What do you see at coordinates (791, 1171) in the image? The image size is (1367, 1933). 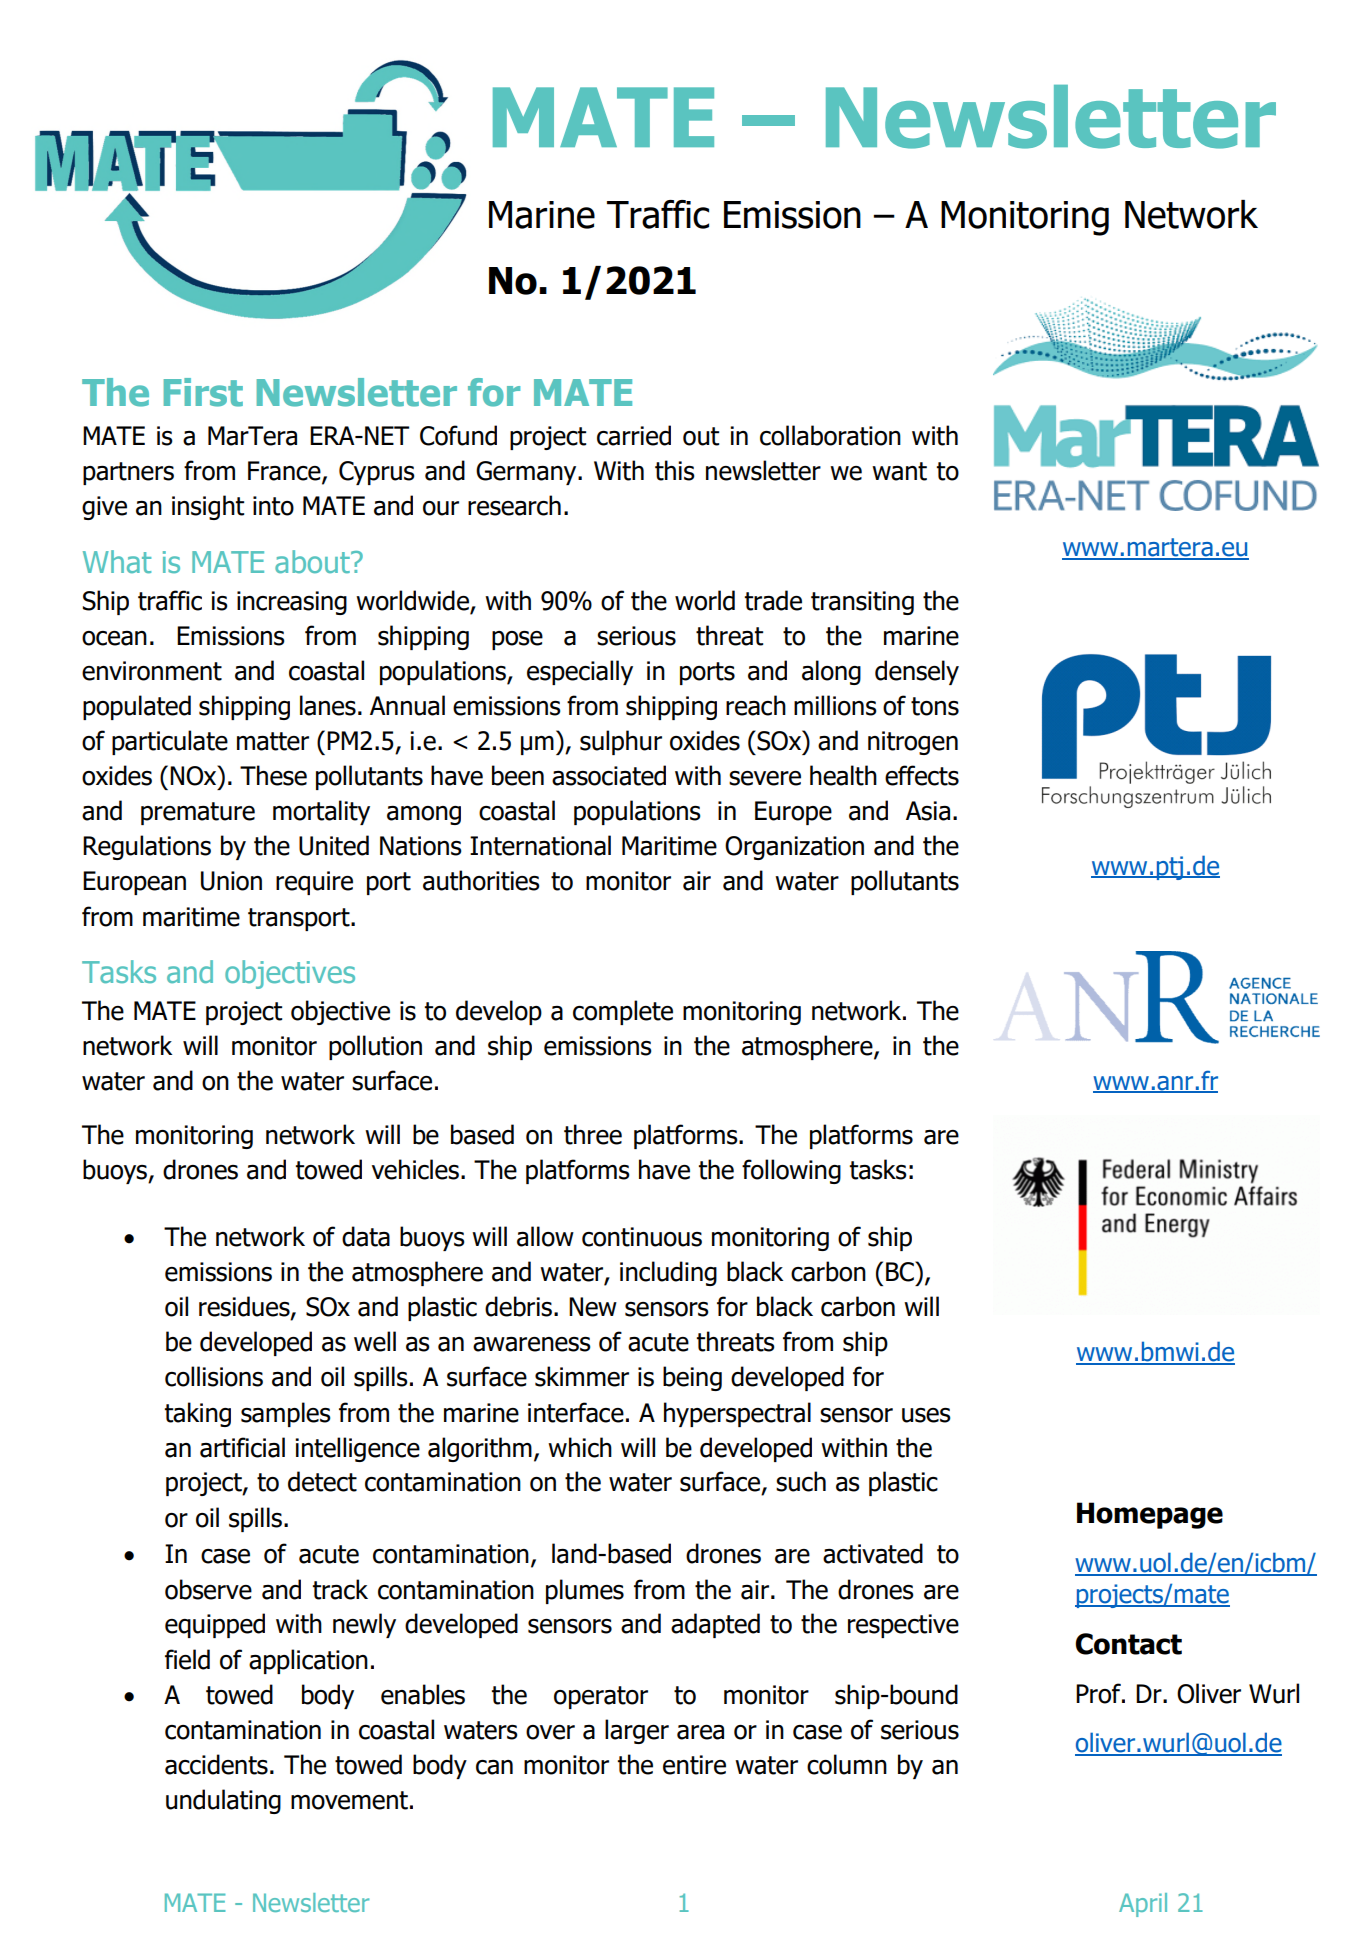 I see `following` at bounding box center [791, 1171].
